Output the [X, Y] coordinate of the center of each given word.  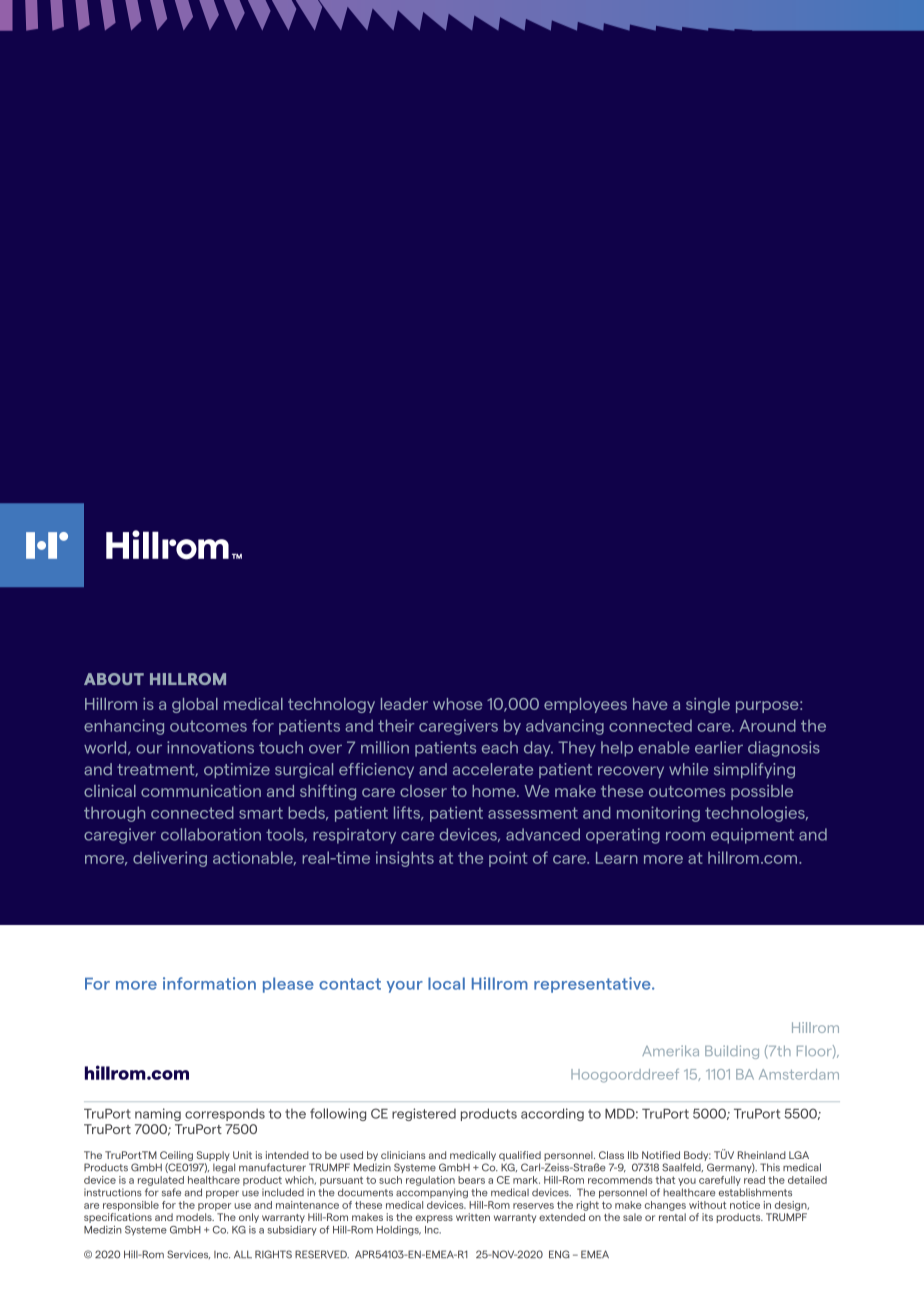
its [707, 1217]
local [446, 983]
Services [188, 1254]
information [209, 983]
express [434, 1219]
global [195, 705]
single [708, 705]
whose [457, 704]
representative [593, 985]
